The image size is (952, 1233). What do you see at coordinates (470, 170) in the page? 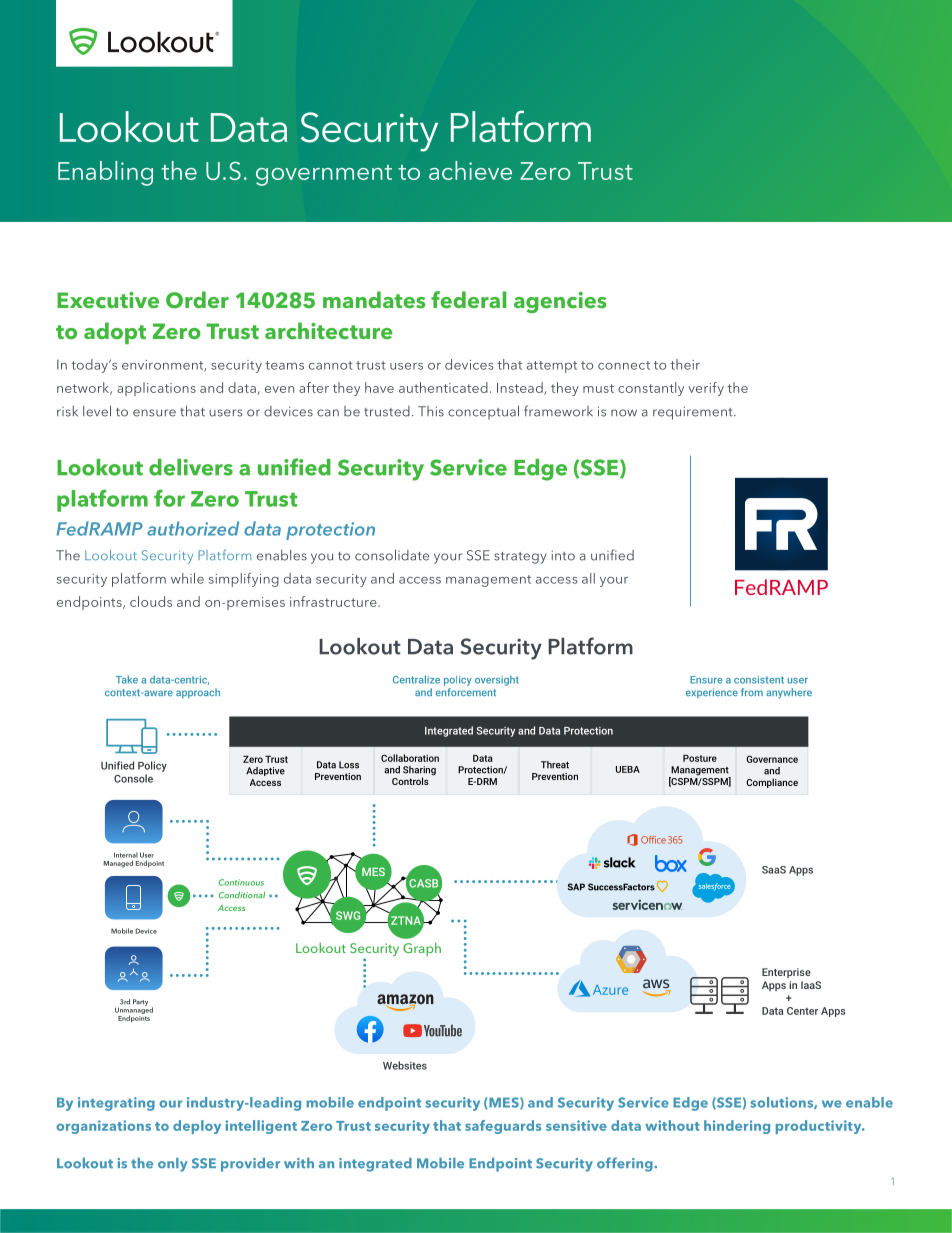
I see `achieve` at bounding box center [470, 170].
